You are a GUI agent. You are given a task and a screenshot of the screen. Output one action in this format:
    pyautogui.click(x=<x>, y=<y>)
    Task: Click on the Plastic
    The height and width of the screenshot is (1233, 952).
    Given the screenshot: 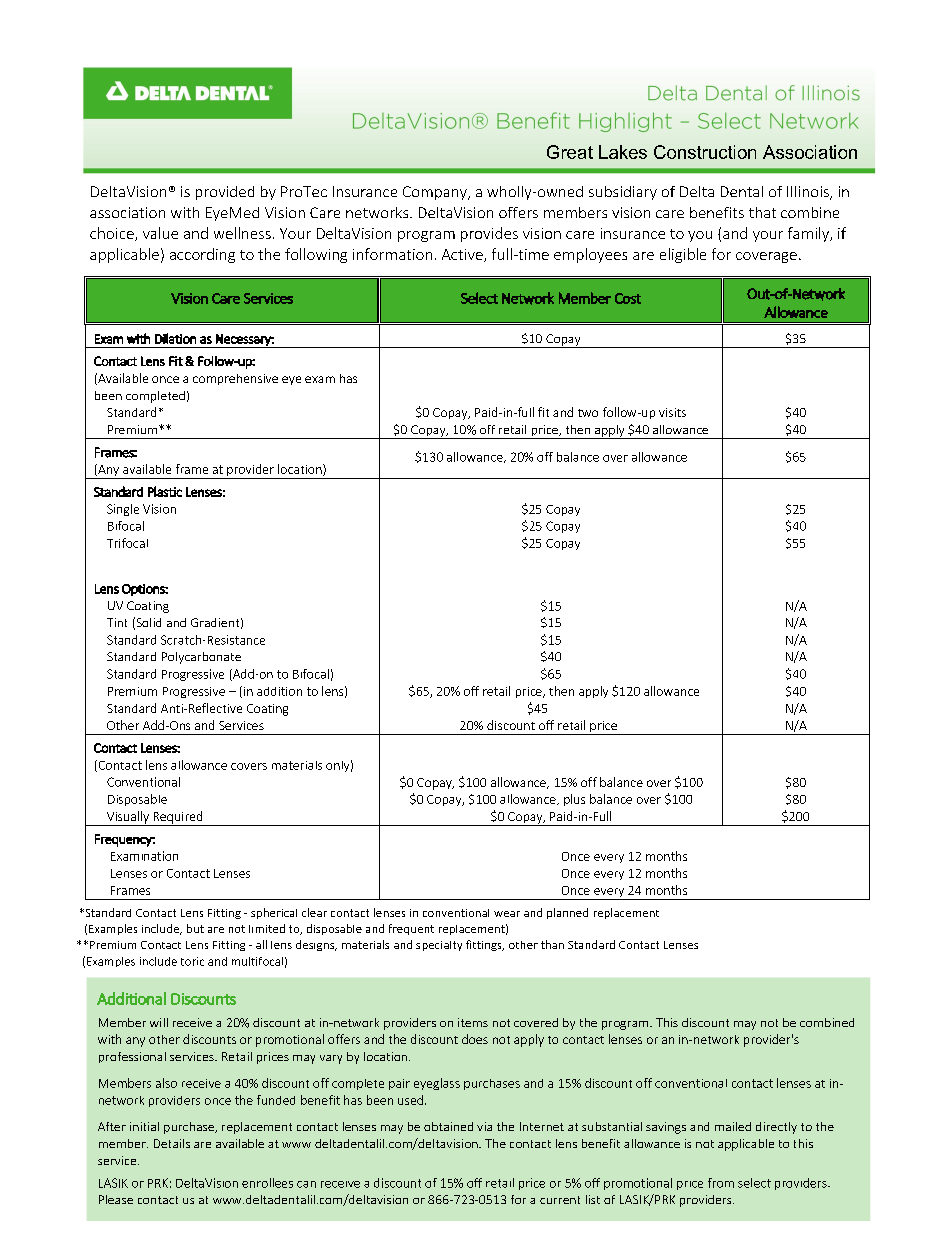 What is the action you would take?
    pyautogui.click(x=165, y=491)
